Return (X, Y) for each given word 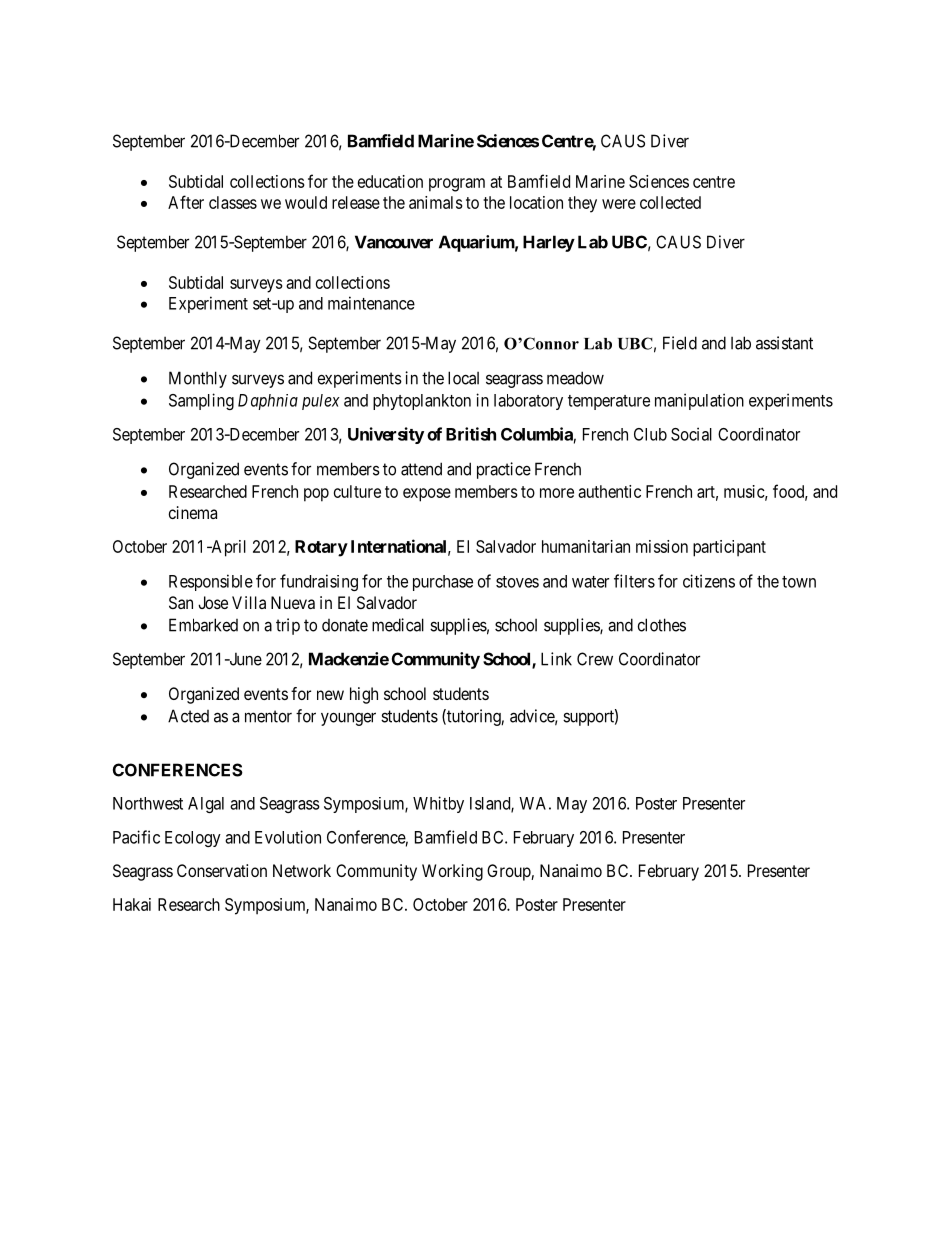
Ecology (193, 839)
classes (233, 202)
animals (436, 202)
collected (670, 202)
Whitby (438, 804)
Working (452, 872)
